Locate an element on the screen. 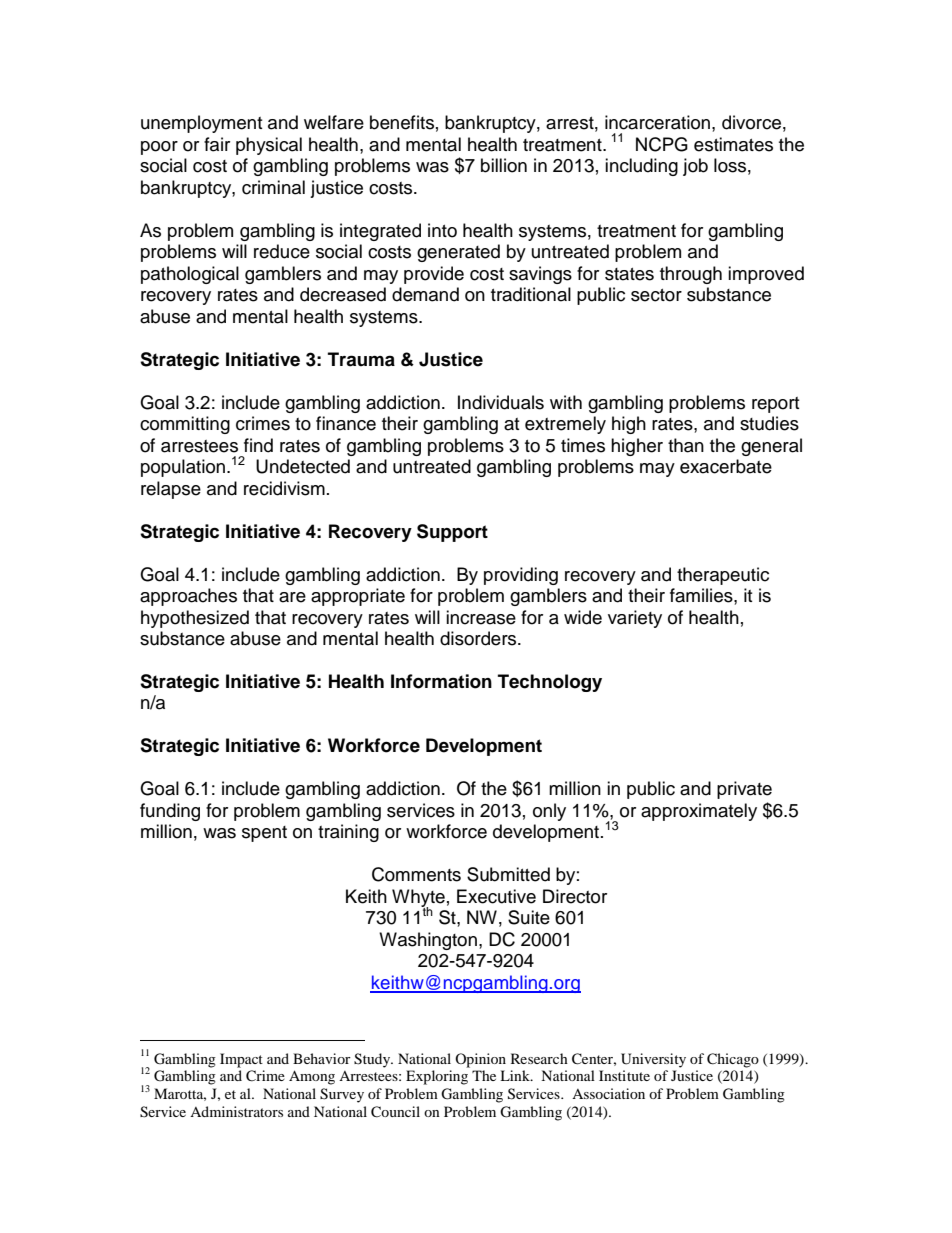 The height and width of the screenshot is (1233, 952). Impact is located at coordinates (241, 1060).
